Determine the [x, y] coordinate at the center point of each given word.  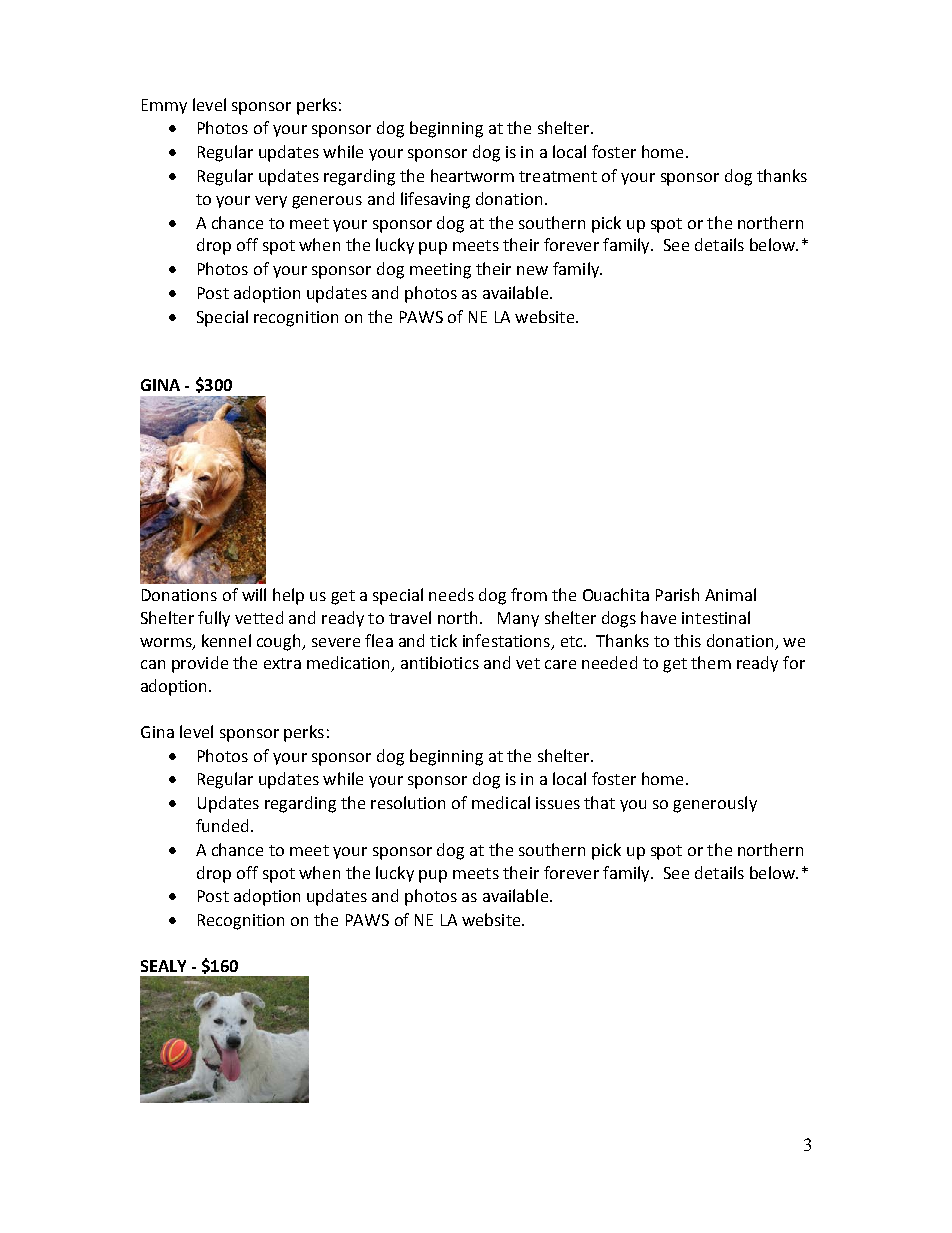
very [271, 202]
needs [451, 594]
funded [222, 825]
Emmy [164, 106]
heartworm [472, 175]
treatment [558, 176]
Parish [677, 594]
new [532, 270]
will [254, 594]
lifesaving [435, 200]
